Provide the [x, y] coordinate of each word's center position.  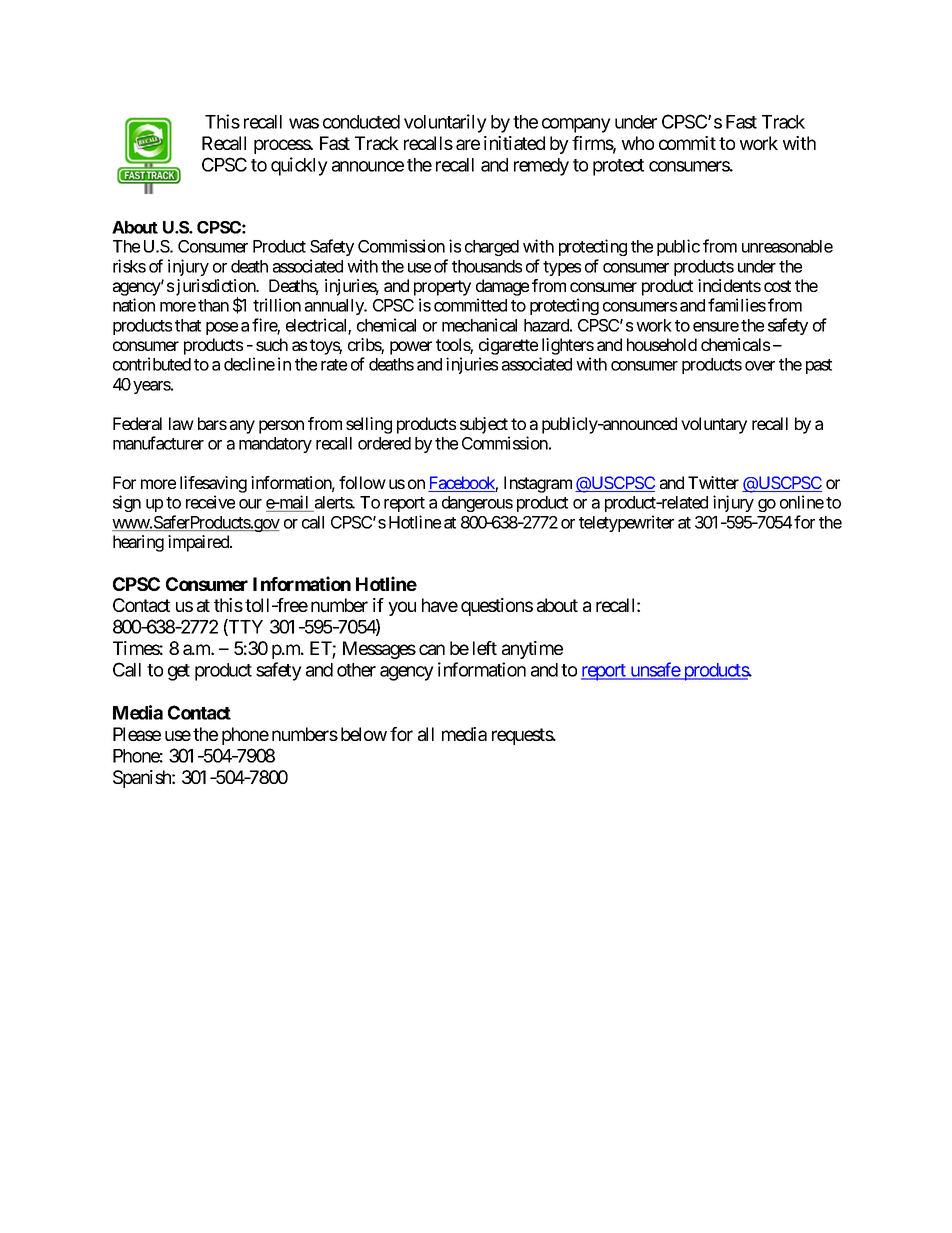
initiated [514, 143]
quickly [299, 166]
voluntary [714, 425]
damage [502, 289]
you [402, 608]
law [181, 423]
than [213, 305]
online [802, 502]
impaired [199, 543]
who [638, 143]
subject [484, 425]
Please [137, 734]
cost [777, 286]
